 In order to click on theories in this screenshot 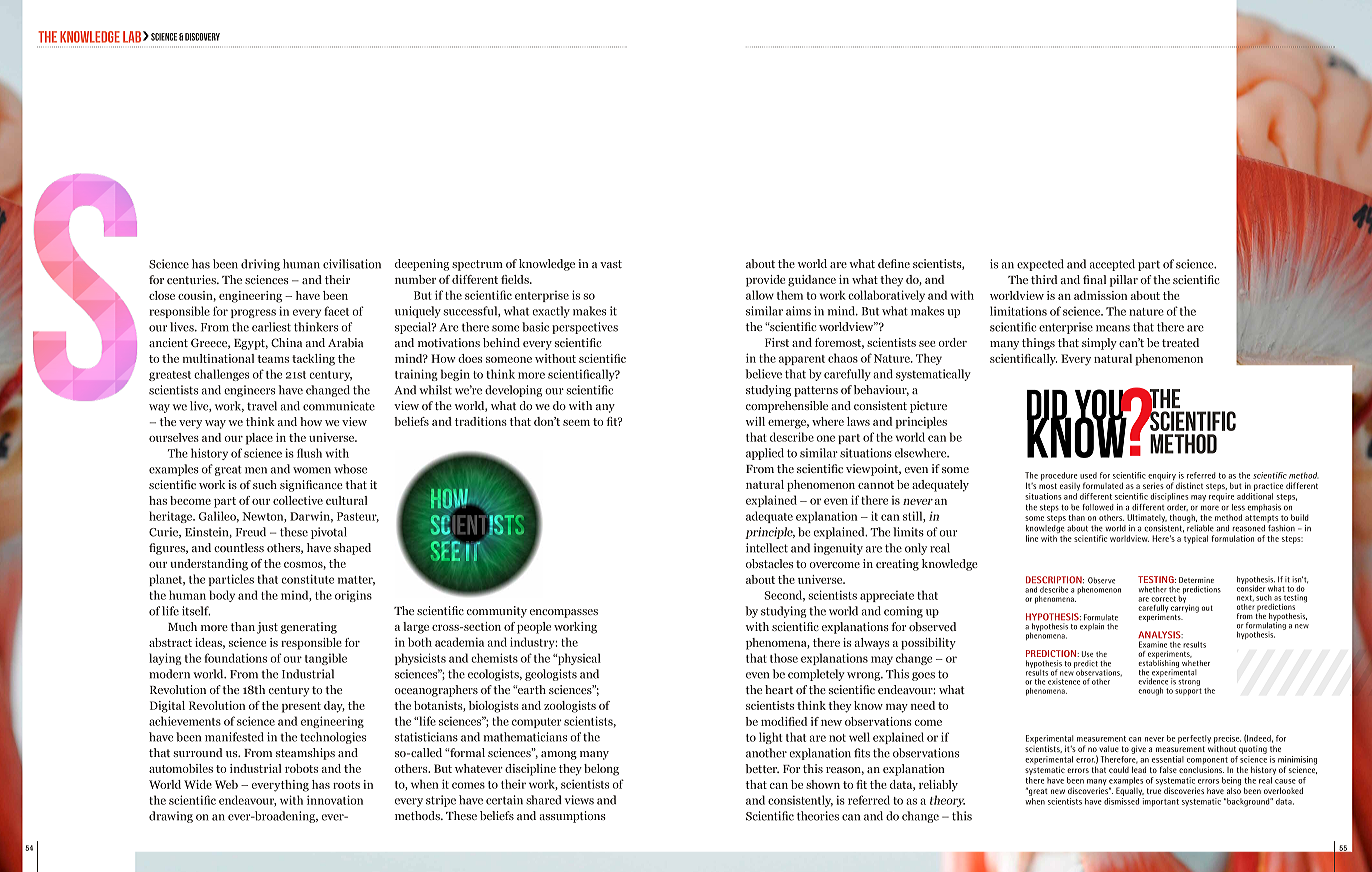, I will do `click(818, 816)`.
